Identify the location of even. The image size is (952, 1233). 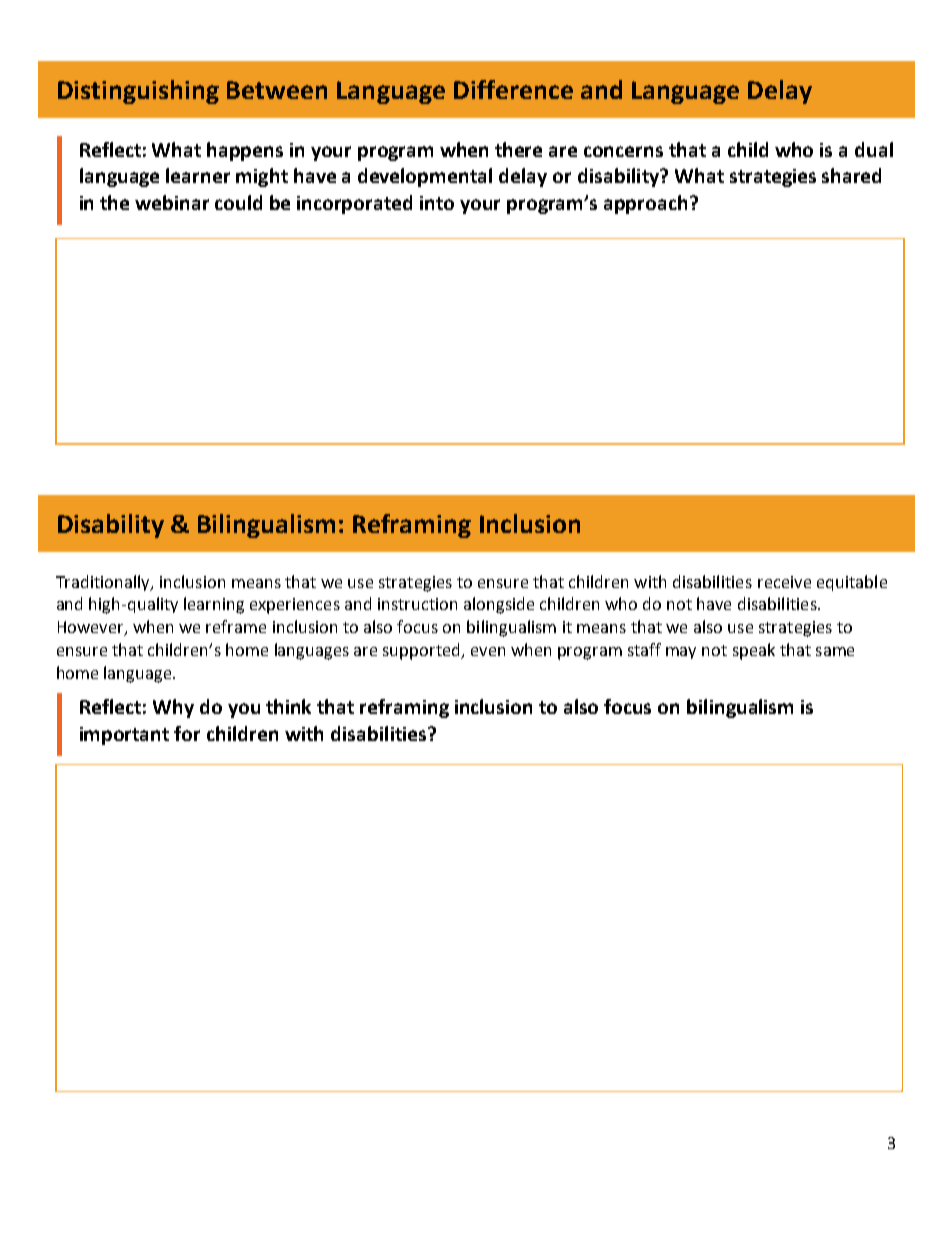
(488, 651).
